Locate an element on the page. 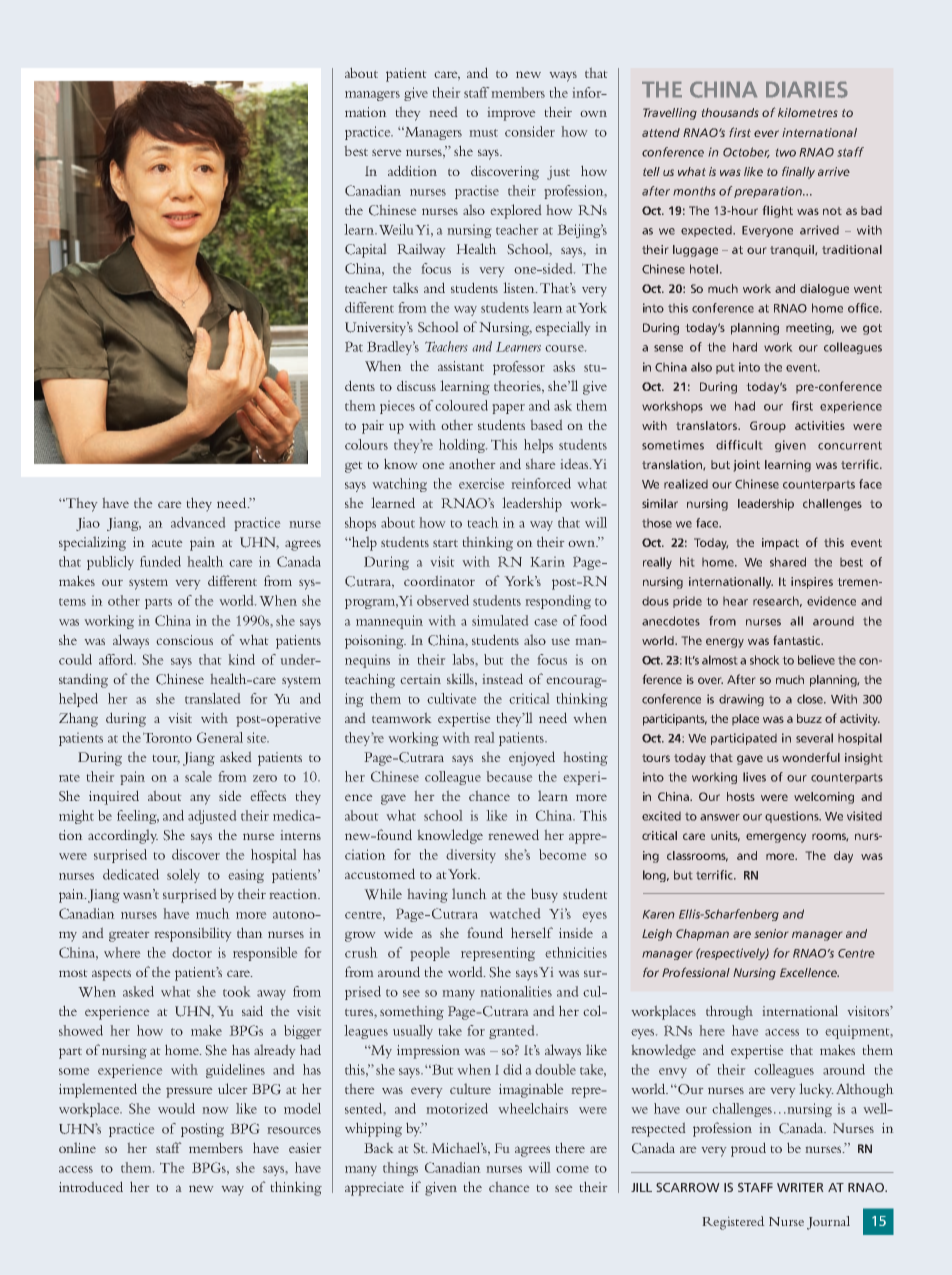  must is located at coordinates (483, 133).
